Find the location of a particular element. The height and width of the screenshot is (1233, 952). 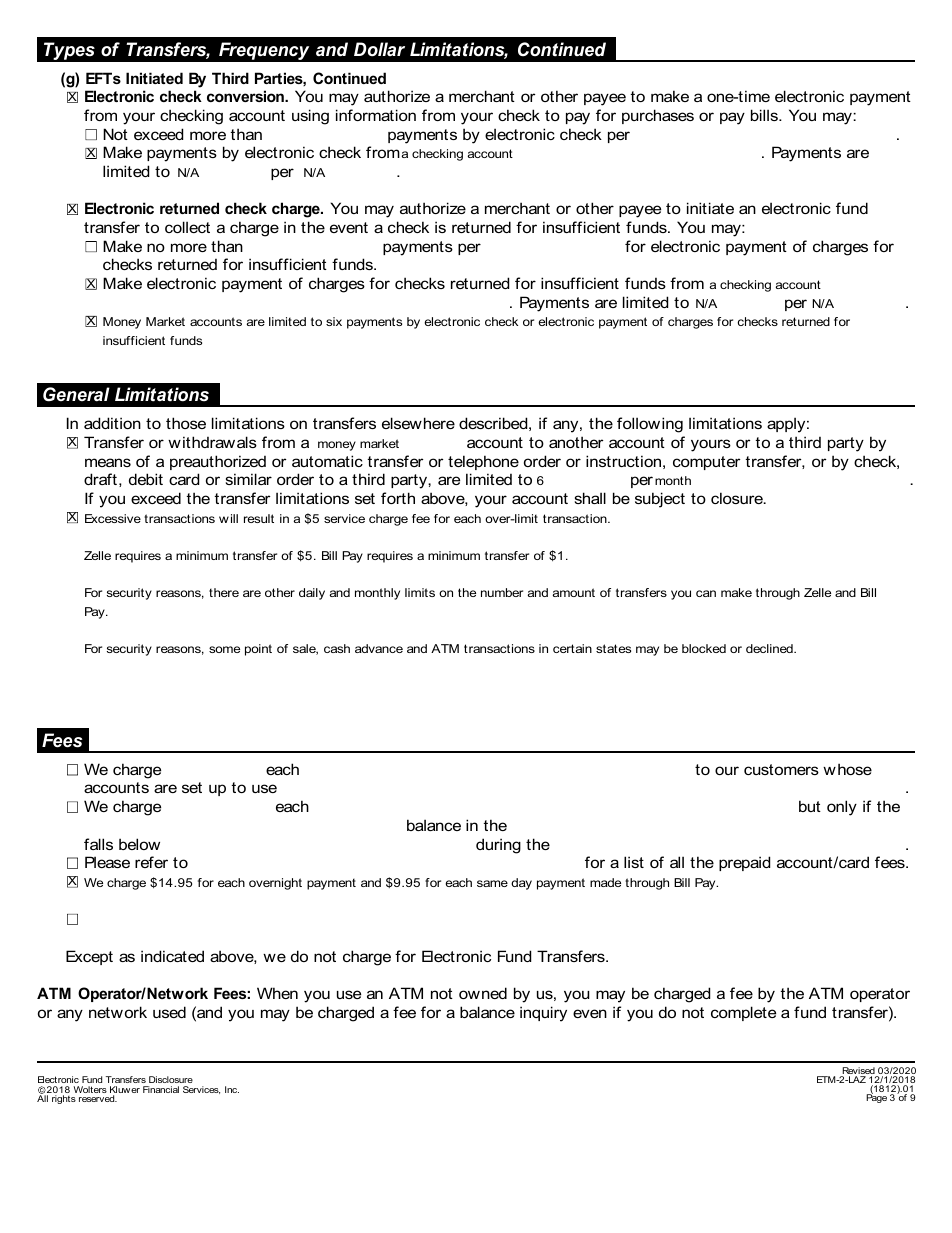

inquiry is located at coordinates (543, 1014).
